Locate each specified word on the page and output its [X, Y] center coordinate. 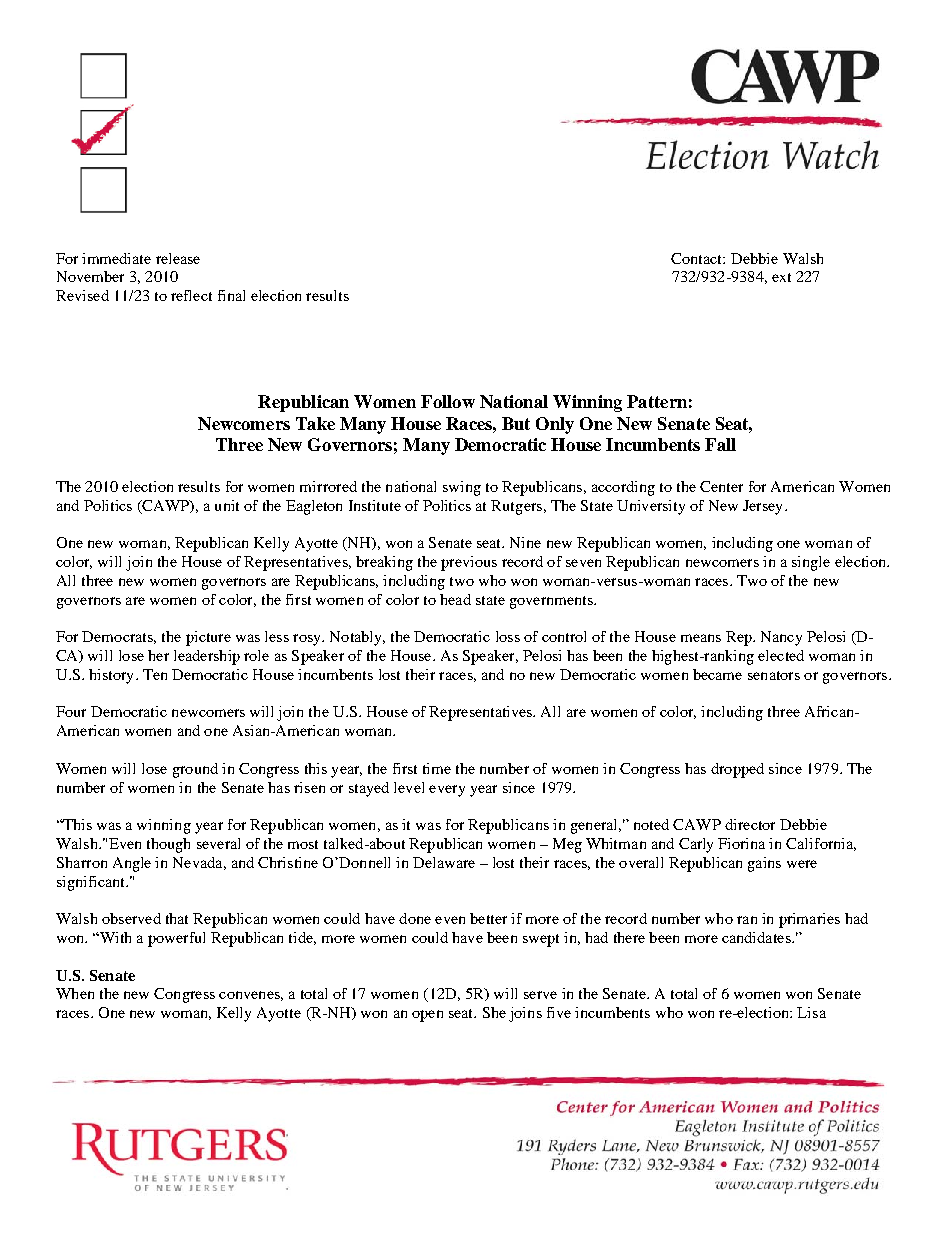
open [427, 1016]
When [75, 993]
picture [208, 638]
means [701, 638]
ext [781, 277]
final [231, 295]
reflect [191, 295]
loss [508, 636]
